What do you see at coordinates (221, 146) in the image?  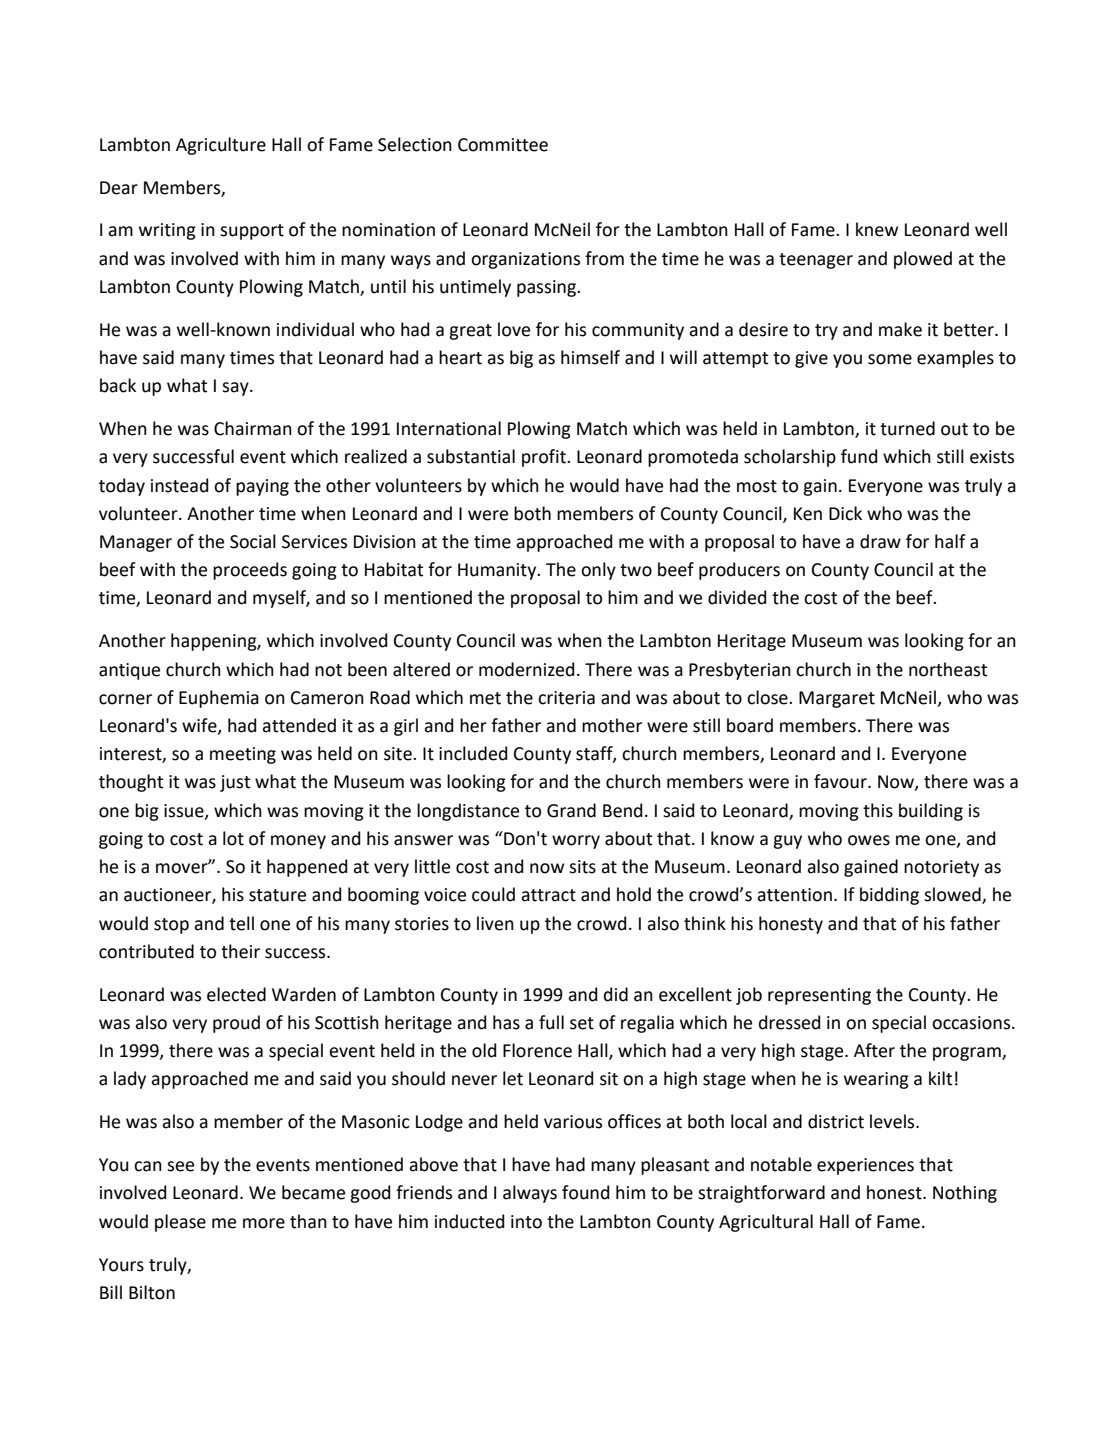 I see `Agriculture` at bounding box center [221, 146].
